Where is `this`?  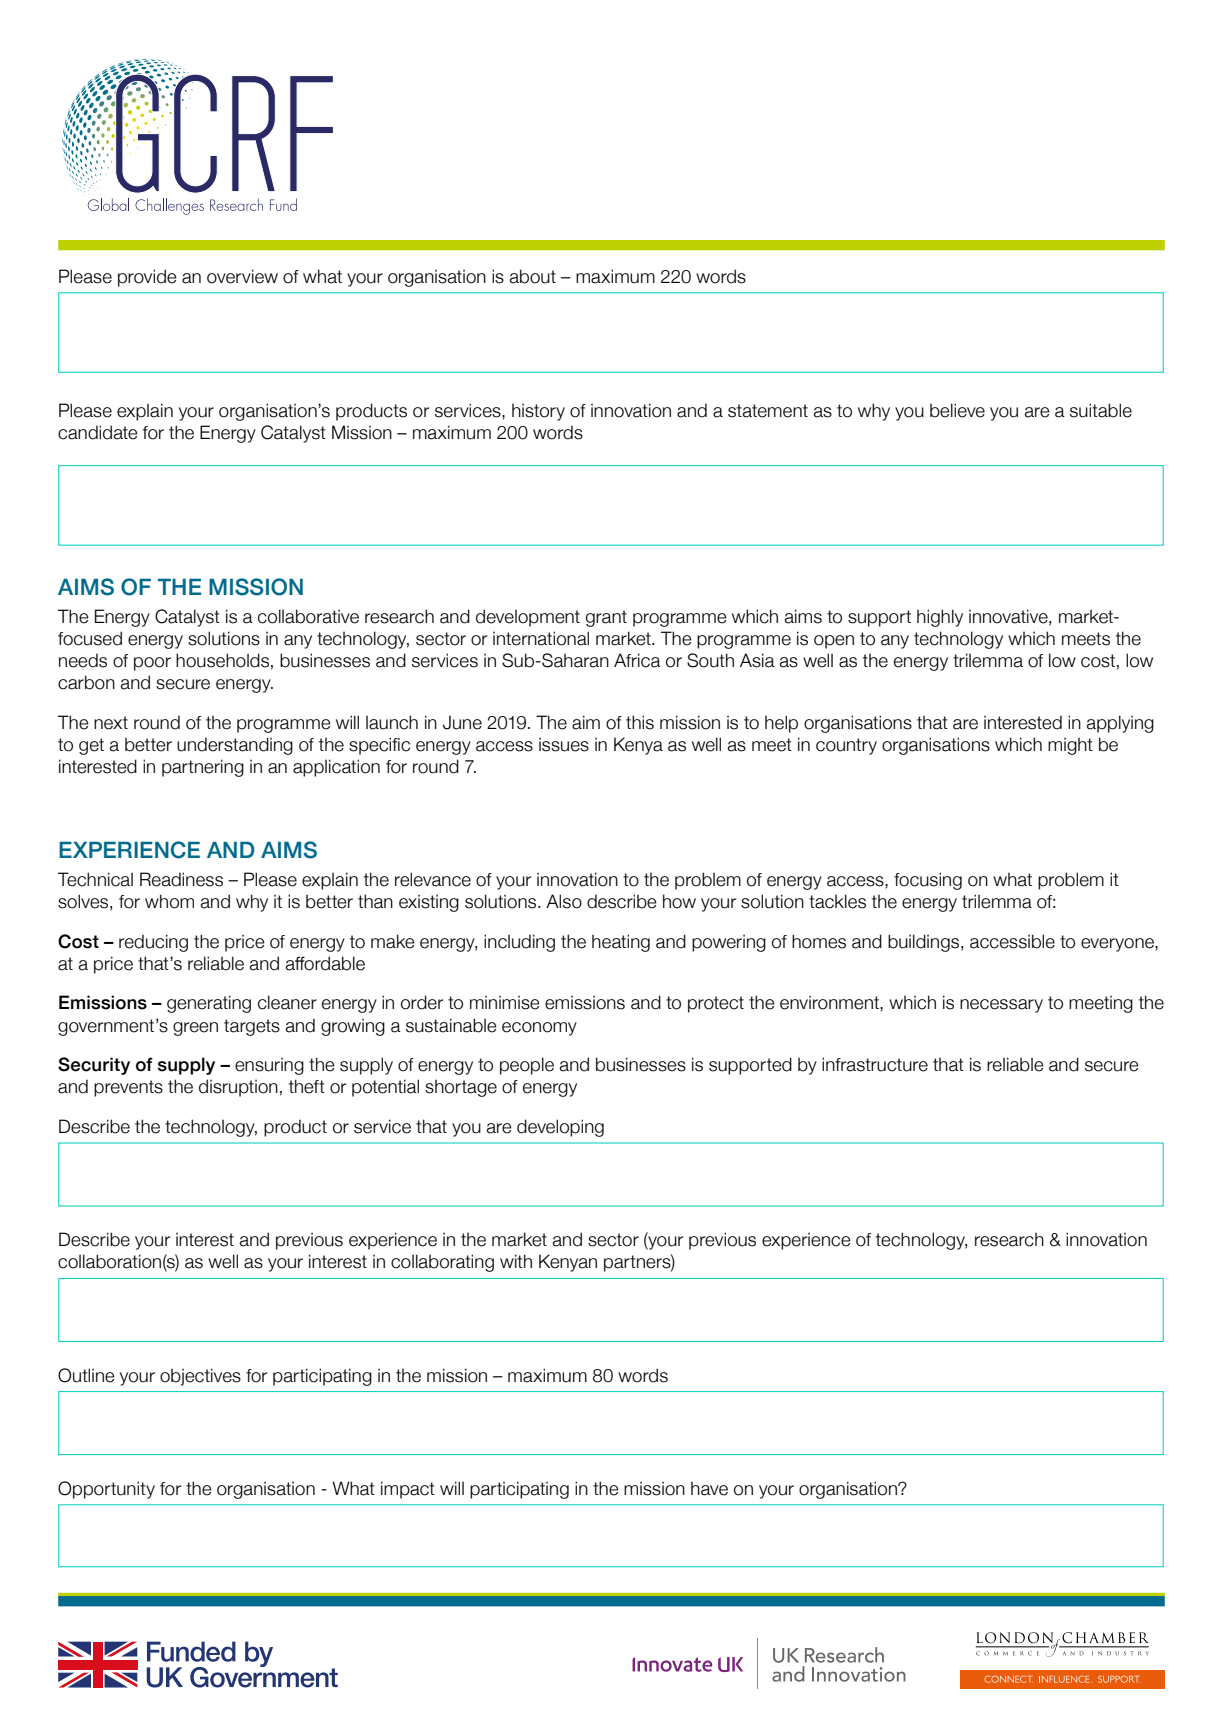
this is located at coordinates (640, 722).
